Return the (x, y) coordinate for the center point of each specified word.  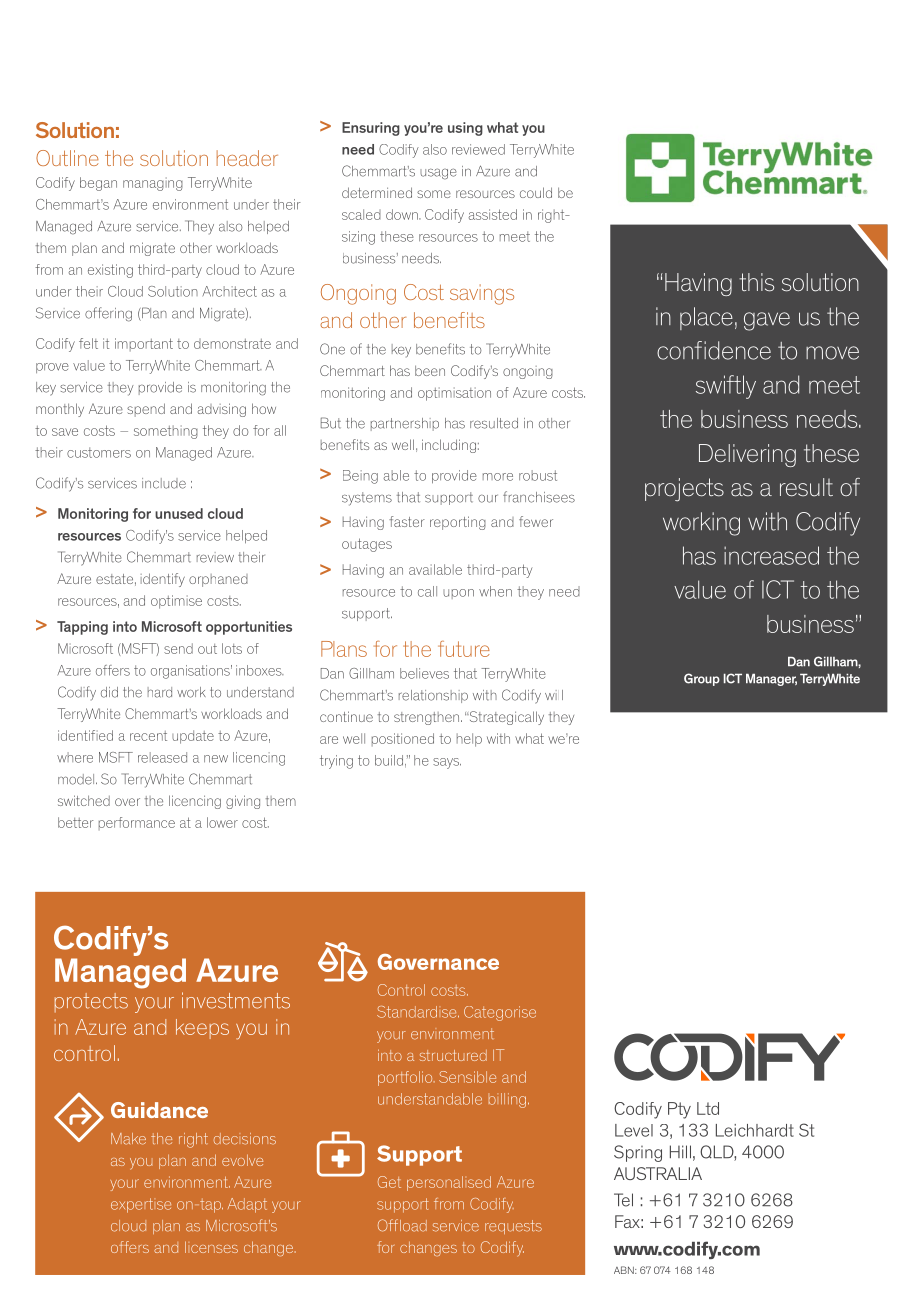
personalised (449, 1183)
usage (438, 174)
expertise (141, 1205)
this (756, 282)
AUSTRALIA (658, 1173)
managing (153, 184)
